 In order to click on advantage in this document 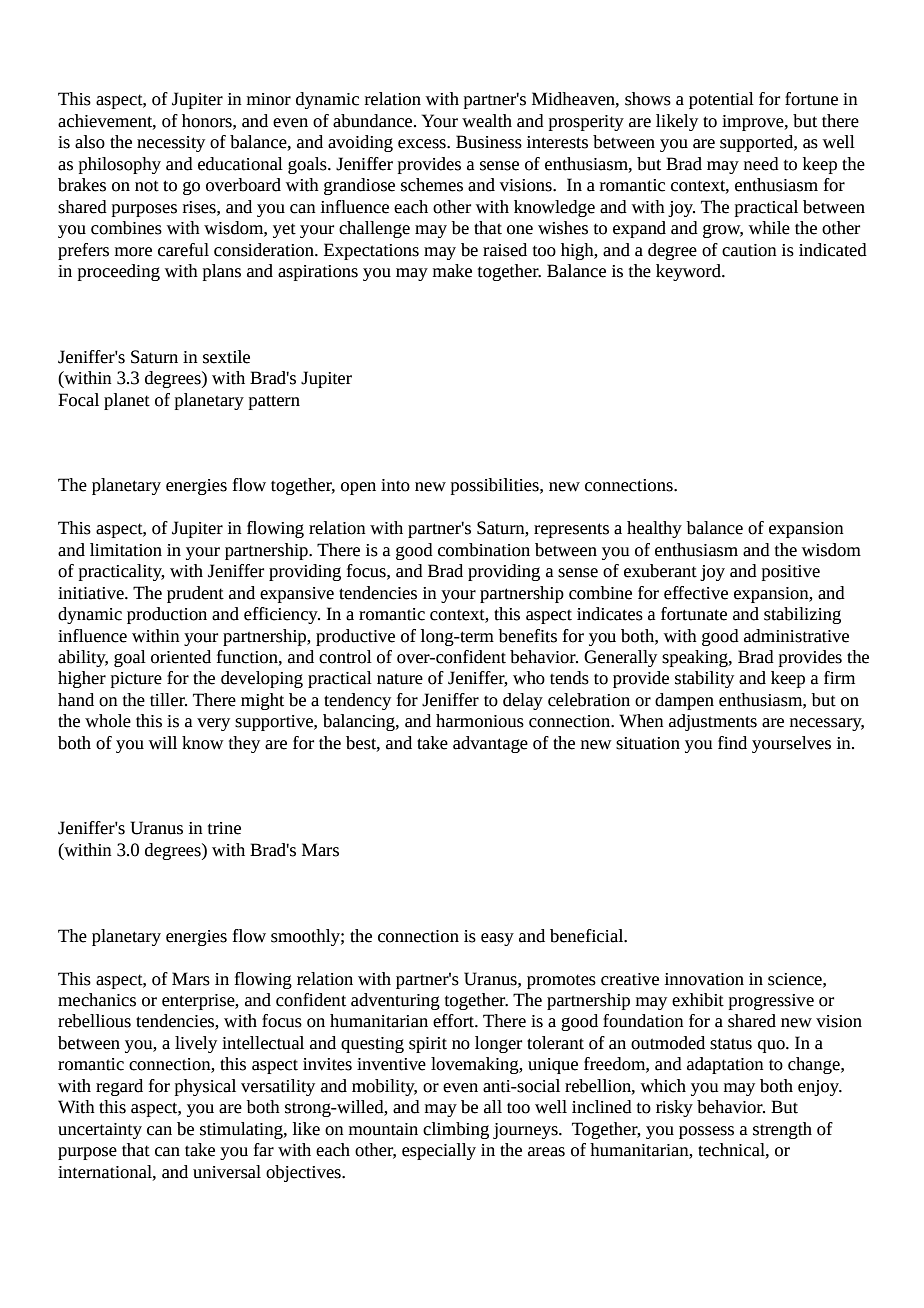, I will do `click(490, 744)`.
